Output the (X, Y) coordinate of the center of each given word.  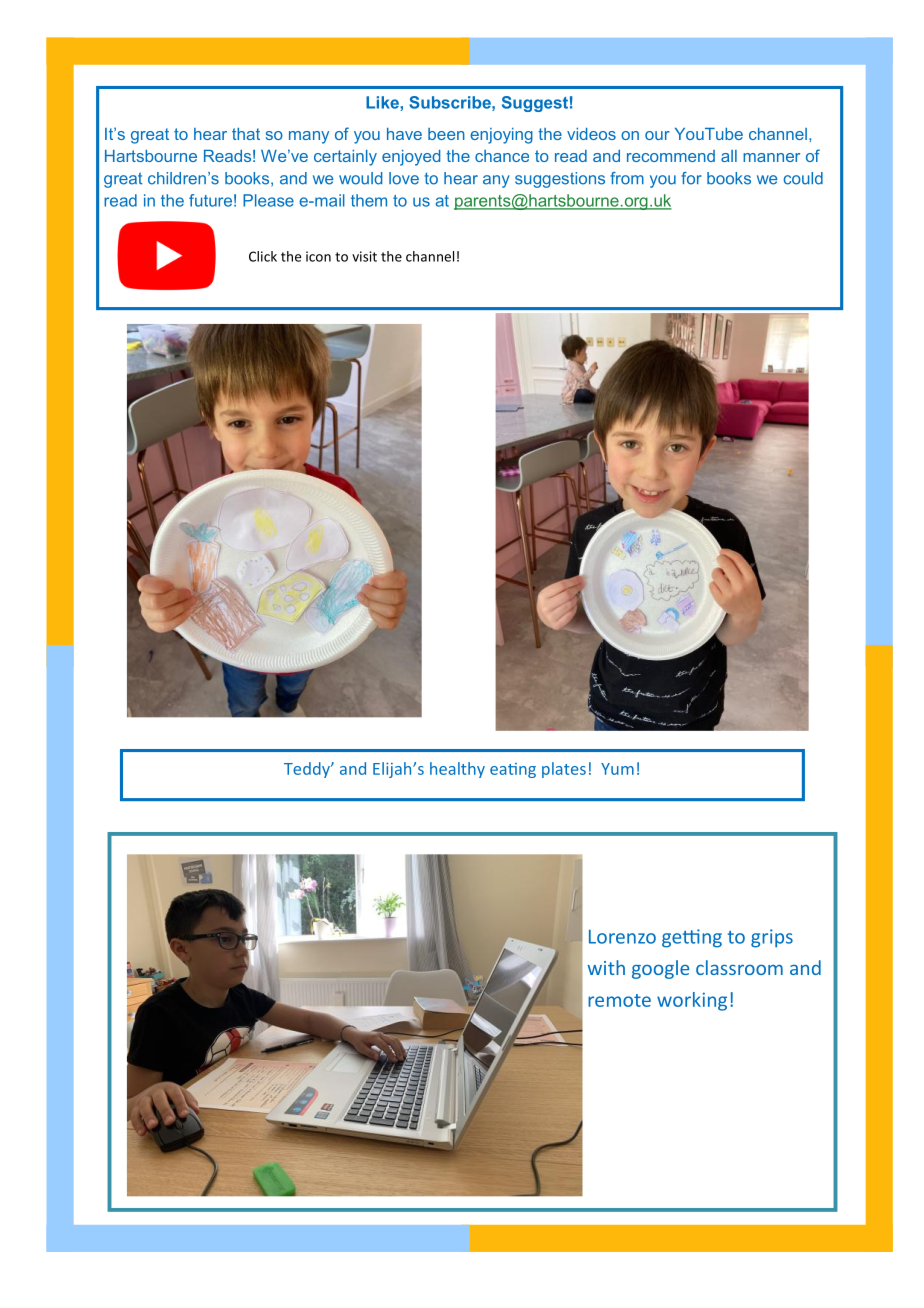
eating (513, 770)
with (606, 967)
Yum (617, 769)
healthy (457, 770)
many (309, 137)
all (729, 156)
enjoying (501, 136)
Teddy (308, 770)
